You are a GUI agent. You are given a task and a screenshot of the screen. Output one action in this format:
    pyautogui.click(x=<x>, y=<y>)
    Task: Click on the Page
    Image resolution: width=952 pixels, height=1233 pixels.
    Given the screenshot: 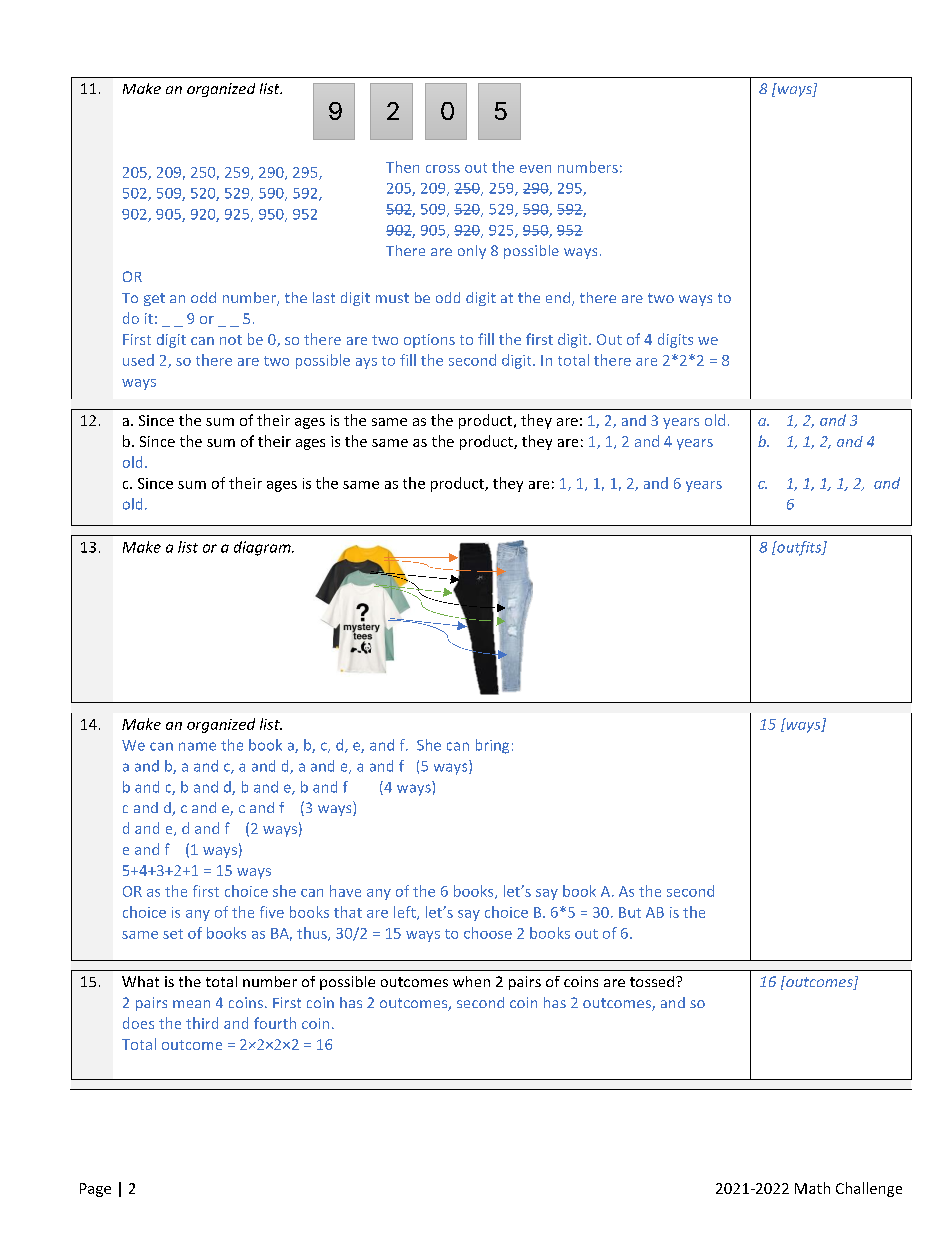 What is the action you would take?
    pyautogui.click(x=95, y=1190)
